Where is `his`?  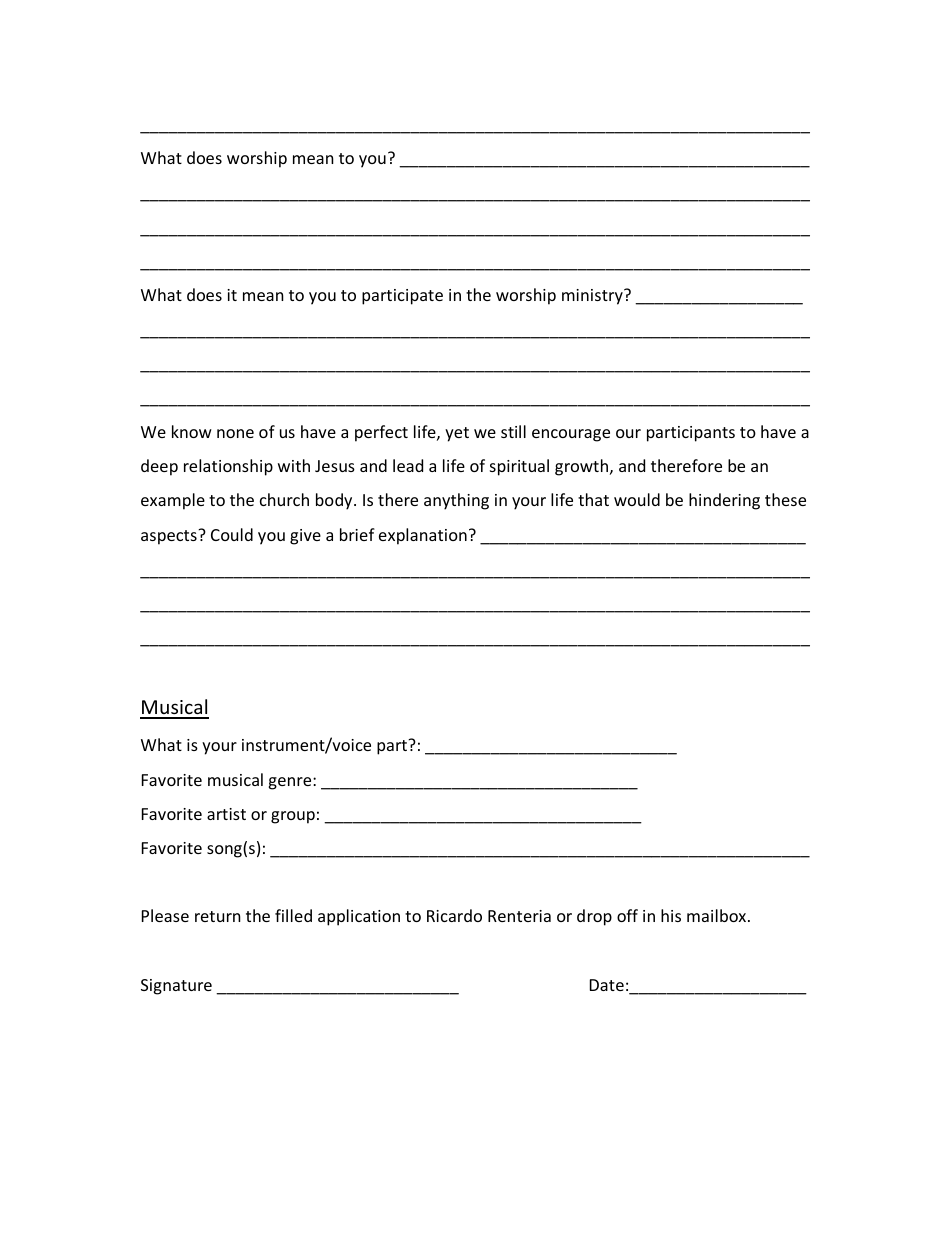
his is located at coordinates (671, 915).
